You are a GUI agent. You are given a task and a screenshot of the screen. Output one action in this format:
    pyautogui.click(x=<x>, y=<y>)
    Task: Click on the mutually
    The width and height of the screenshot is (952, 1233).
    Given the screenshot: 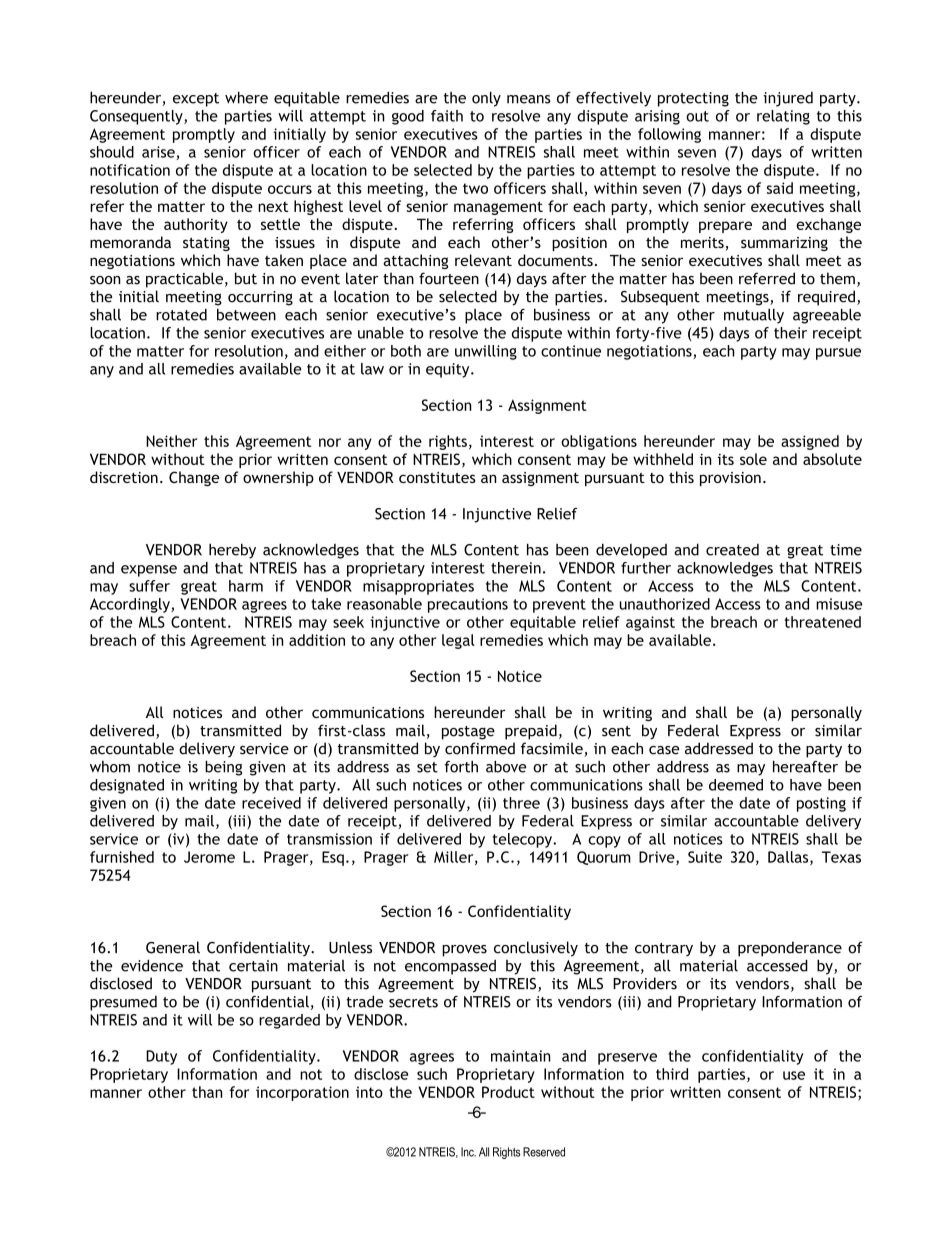 What is the action you would take?
    pyautogui.click(x=754, y=316)
